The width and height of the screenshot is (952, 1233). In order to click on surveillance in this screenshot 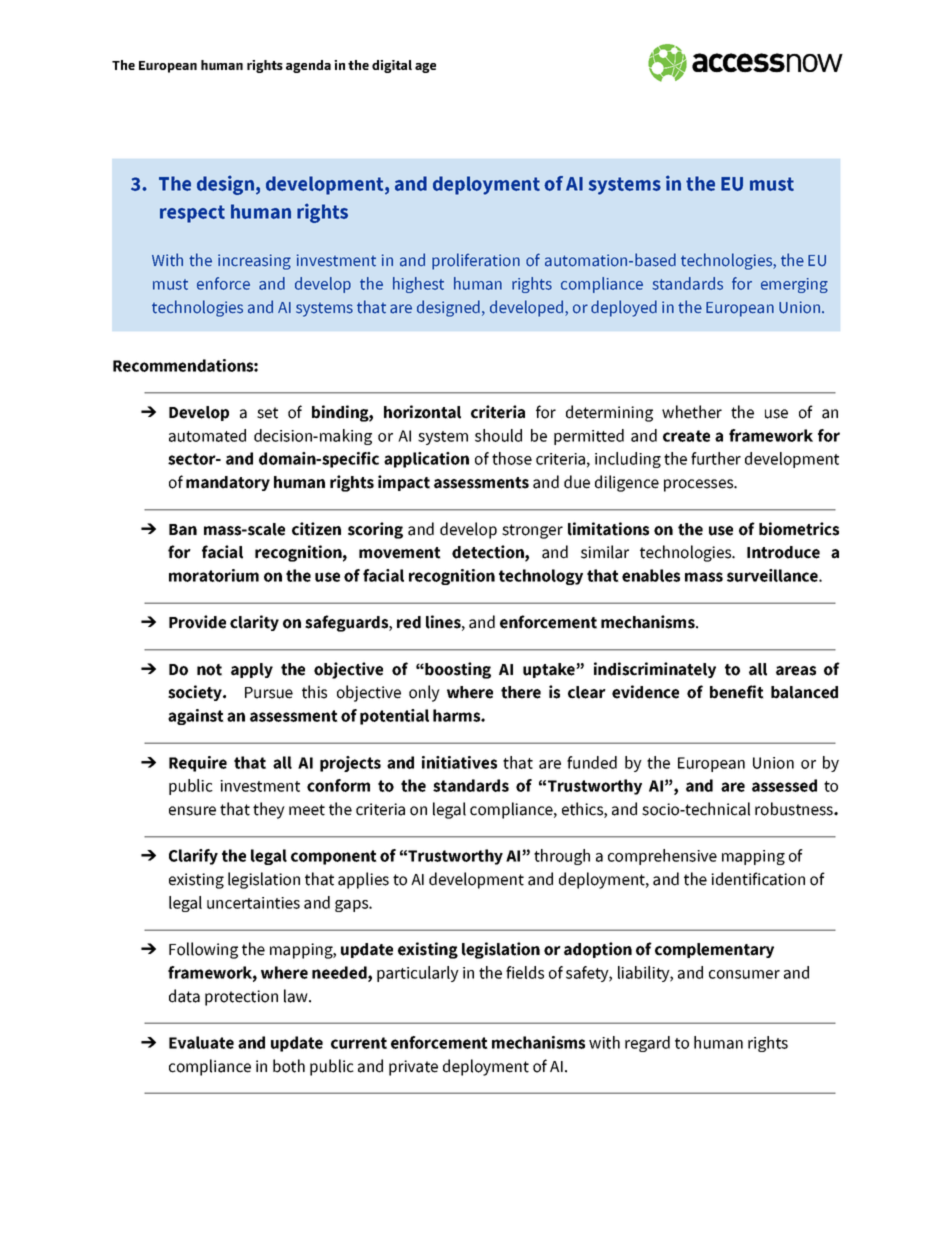, I will do `click(773, 575)`.
